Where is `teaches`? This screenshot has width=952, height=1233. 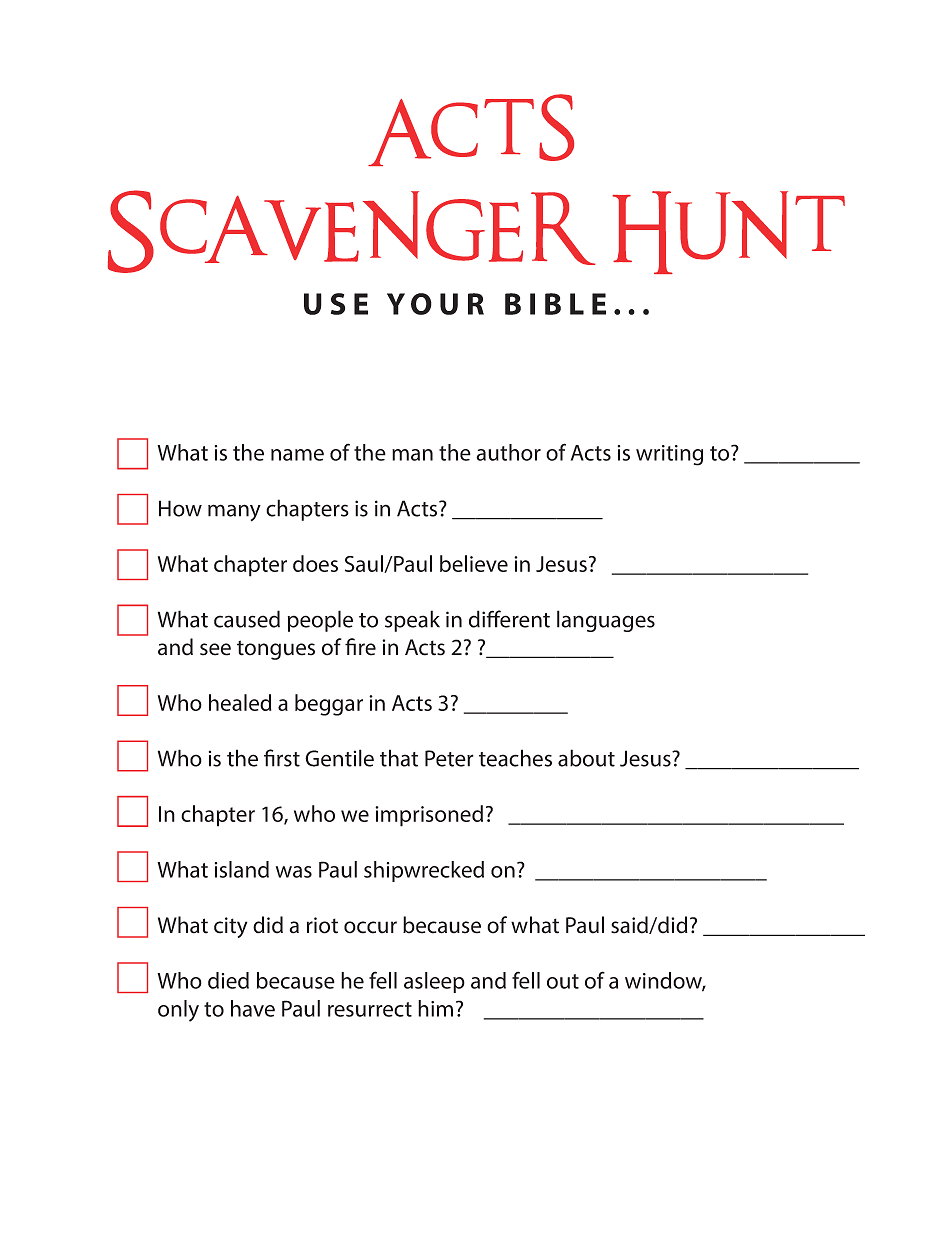 teaches is located at coordinates (515, 758).
